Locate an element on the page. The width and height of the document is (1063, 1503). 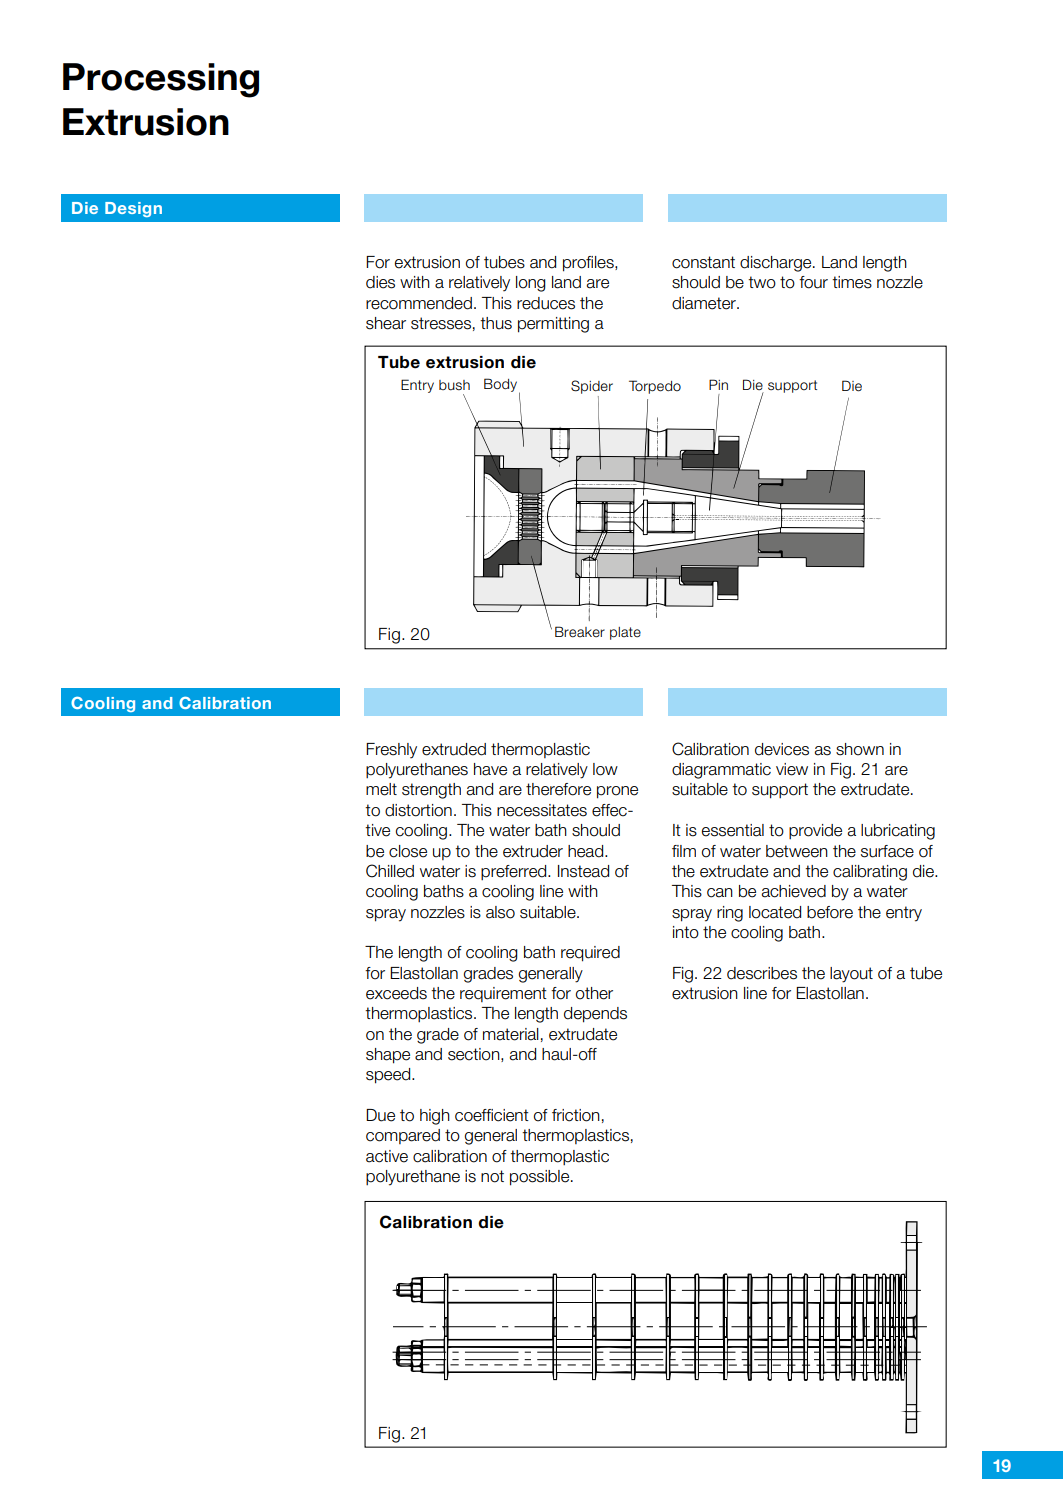
Due is located at coordinates (380, 1115).
